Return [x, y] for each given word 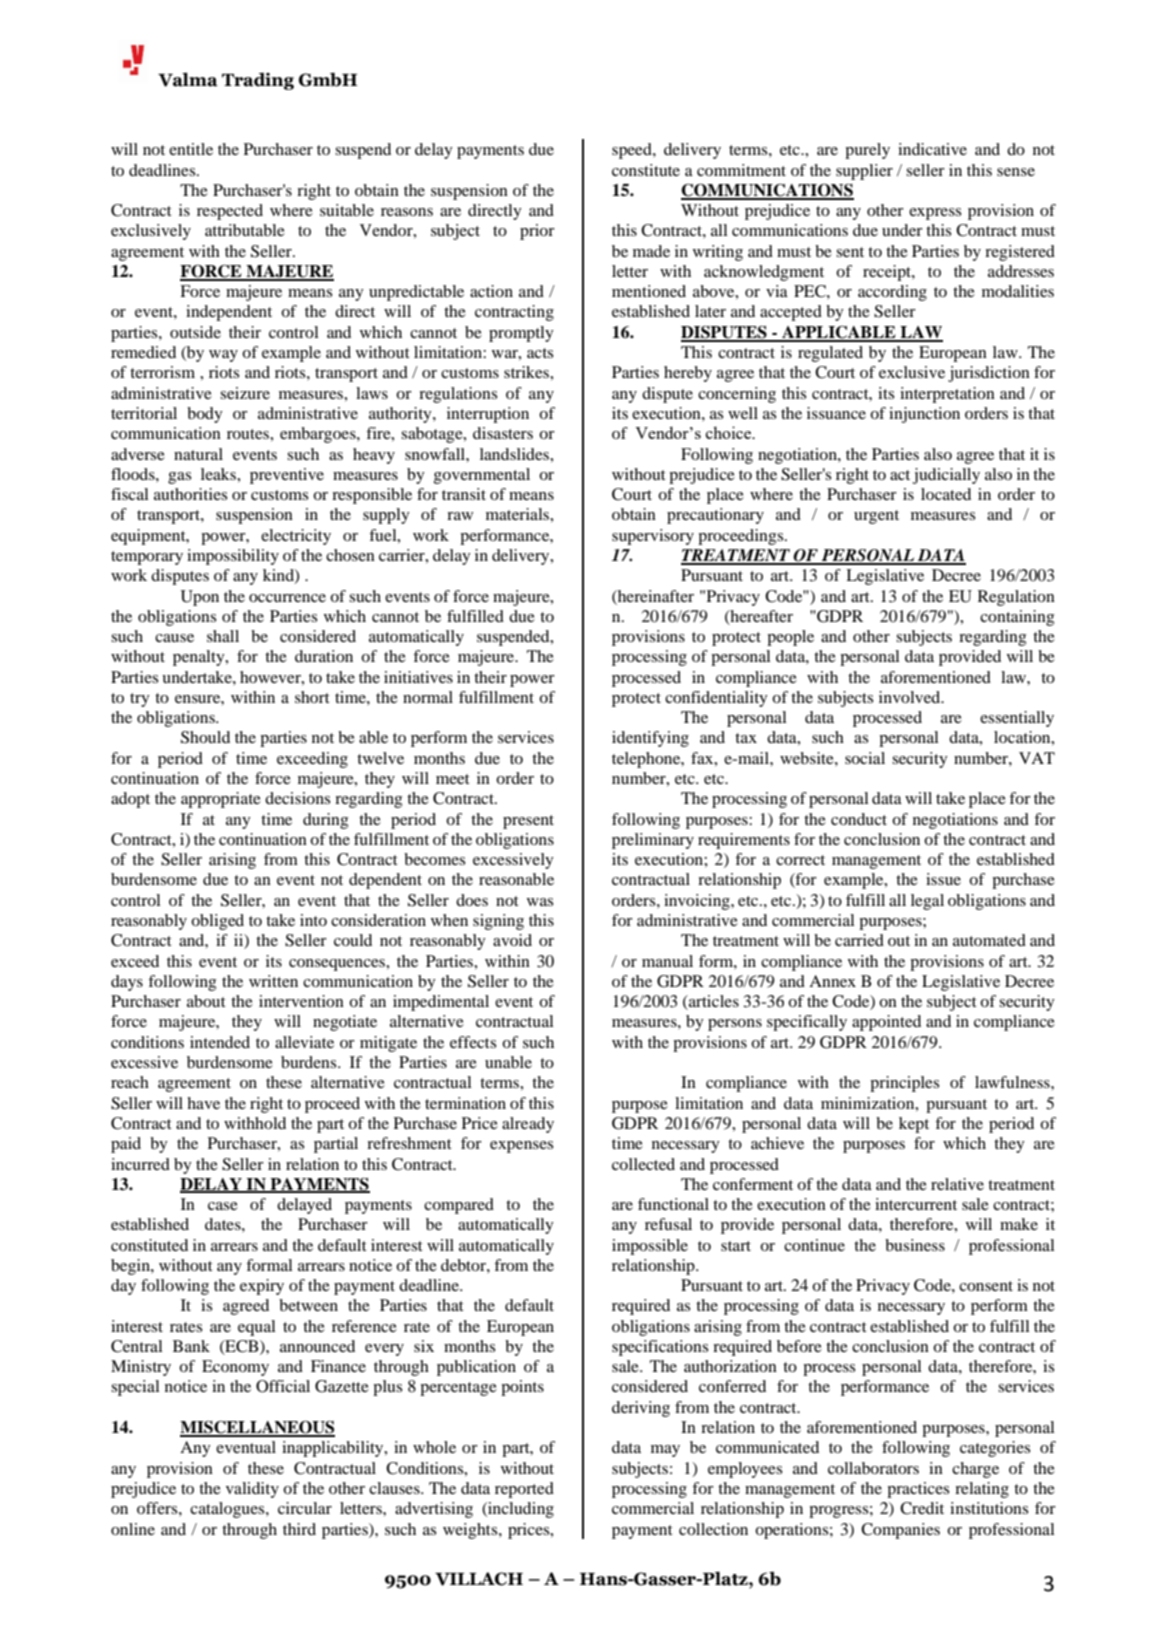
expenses [522, 1147]
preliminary [653, 841]
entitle [191, 149]
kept [914, 1125]
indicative [932, 149]
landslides [515, 454]
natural [198, 454]
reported [524, 1490]
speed [633, 151]
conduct [859, 819]
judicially [946, 476]
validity [252, 1490]
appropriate [221, 800]
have [203, 1103]
